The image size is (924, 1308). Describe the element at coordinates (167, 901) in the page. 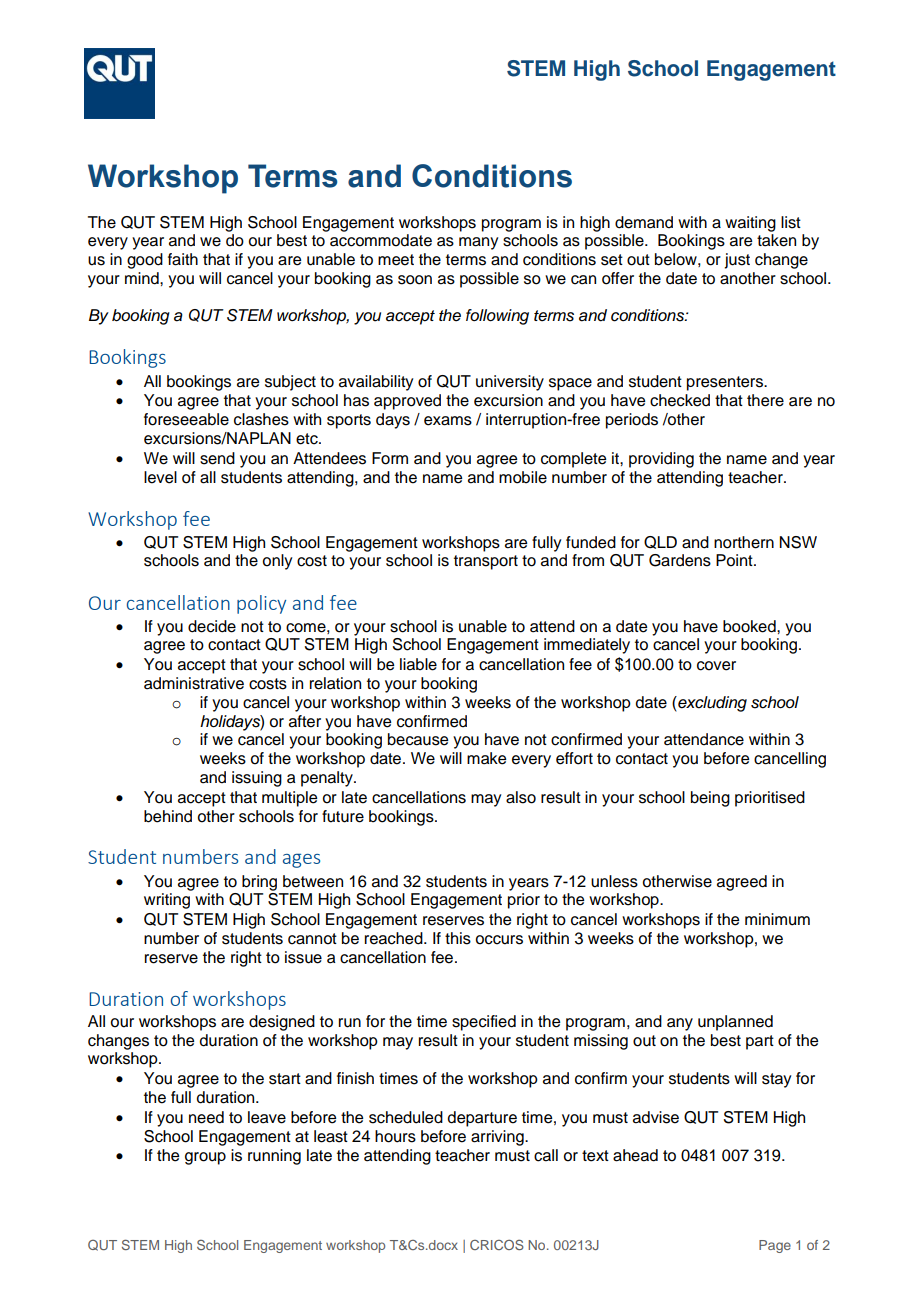

I see `writing` at that location.
